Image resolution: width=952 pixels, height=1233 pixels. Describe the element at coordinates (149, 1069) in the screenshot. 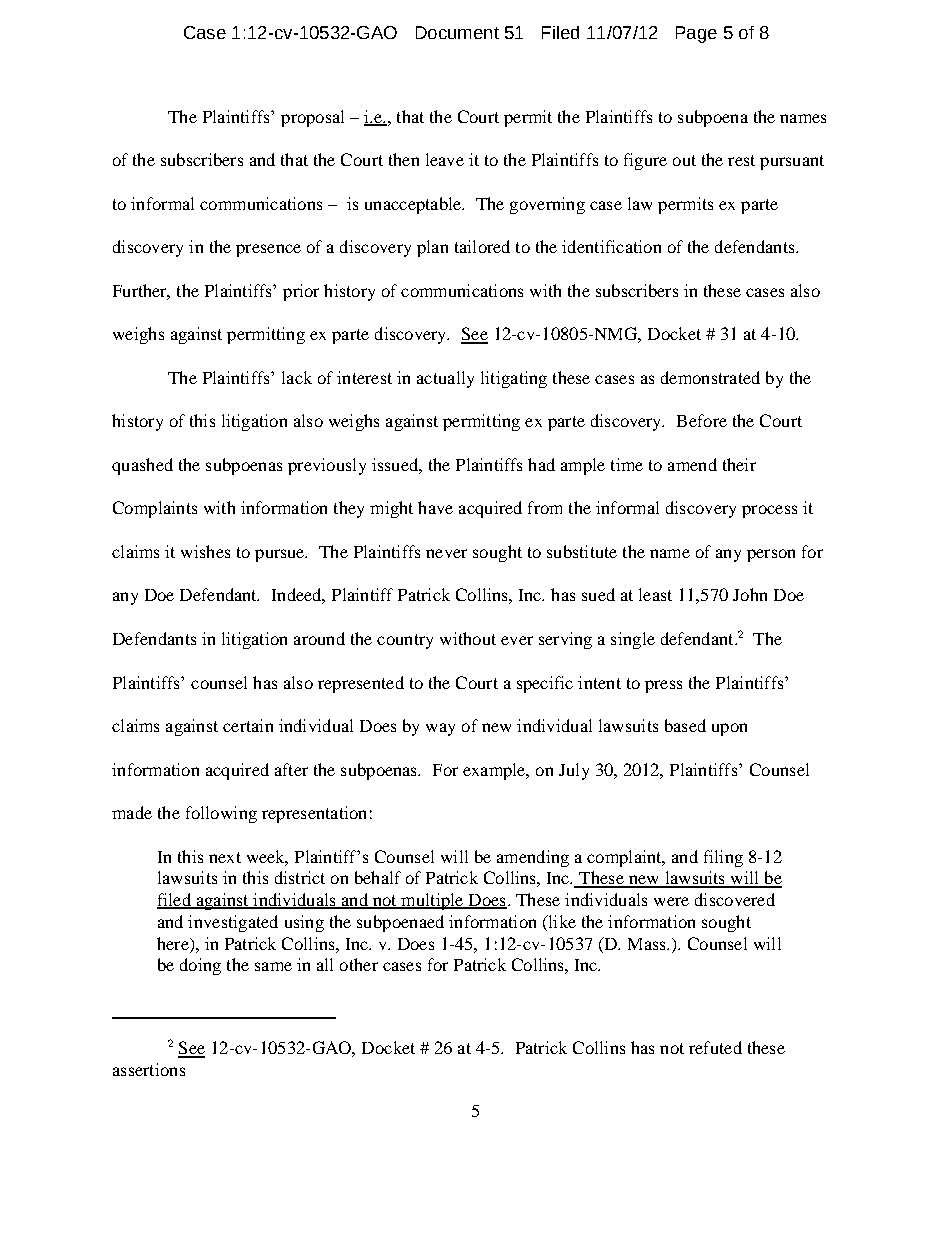

I see `assertions` at that location.
